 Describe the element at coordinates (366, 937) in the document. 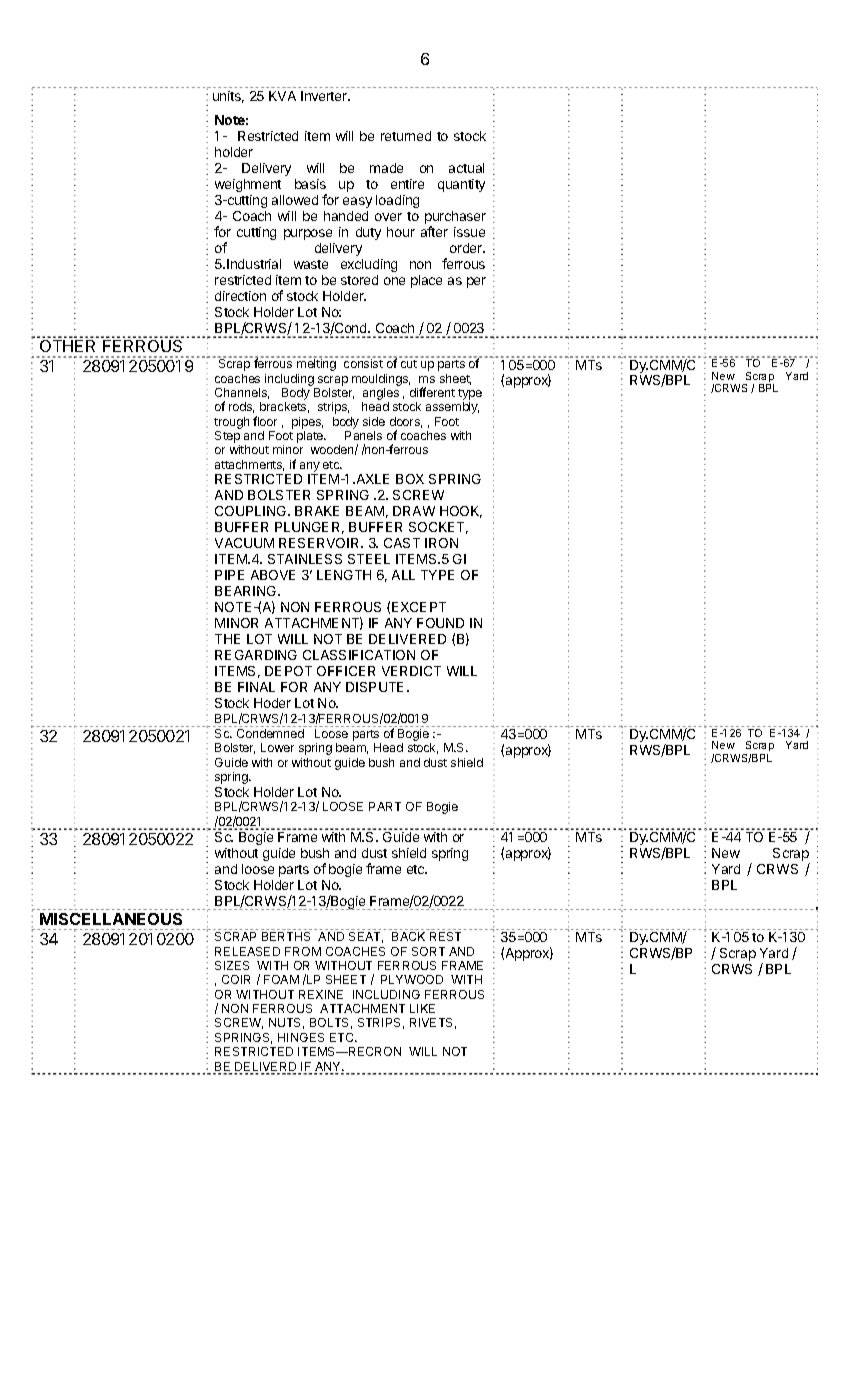

I see `SEAT` at that location.
